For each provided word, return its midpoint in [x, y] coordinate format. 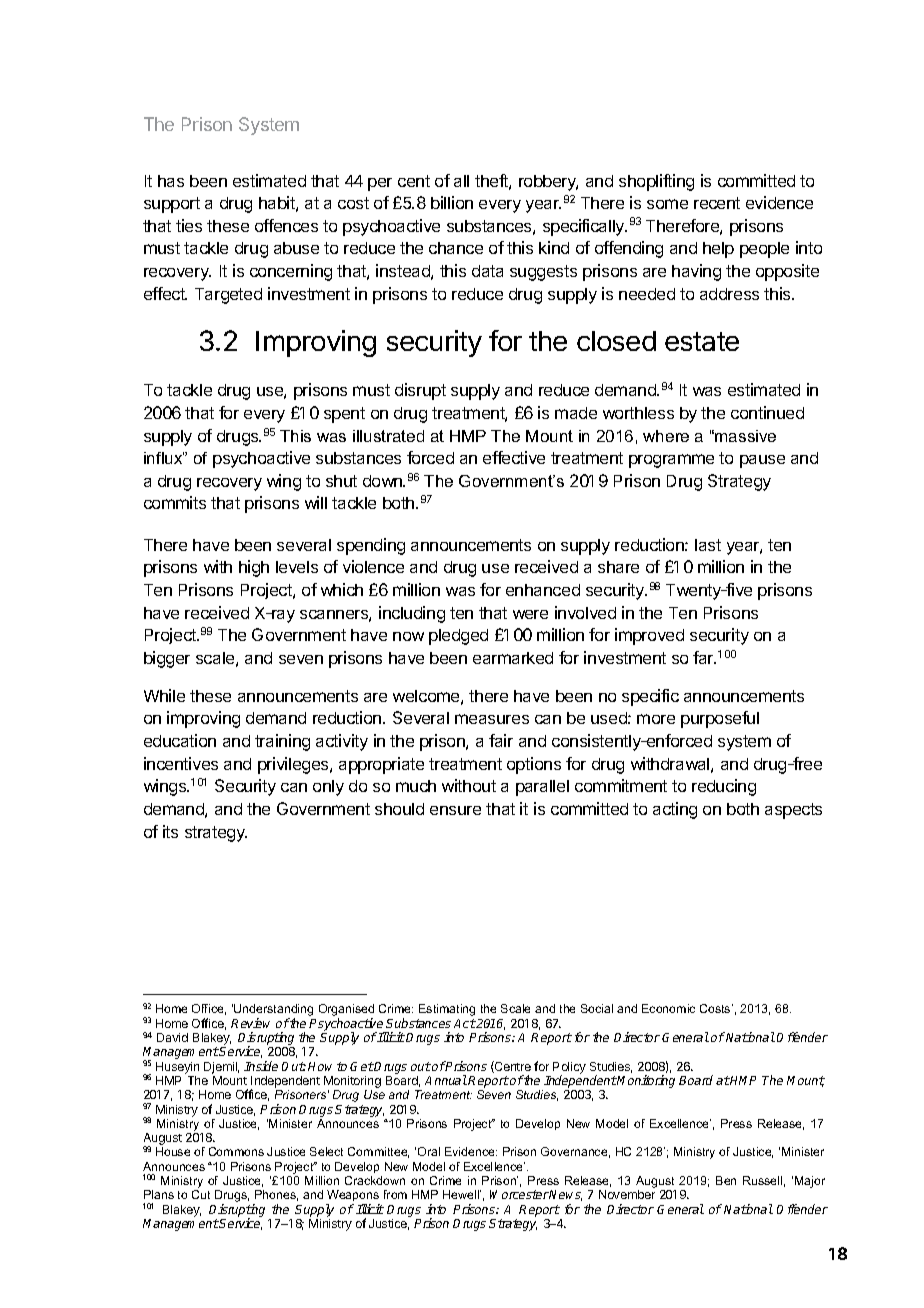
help [718, 250]
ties [189, 225]
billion [452, 202]
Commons [236, 1151]
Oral [429, 1151]
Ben [726, 1180]
